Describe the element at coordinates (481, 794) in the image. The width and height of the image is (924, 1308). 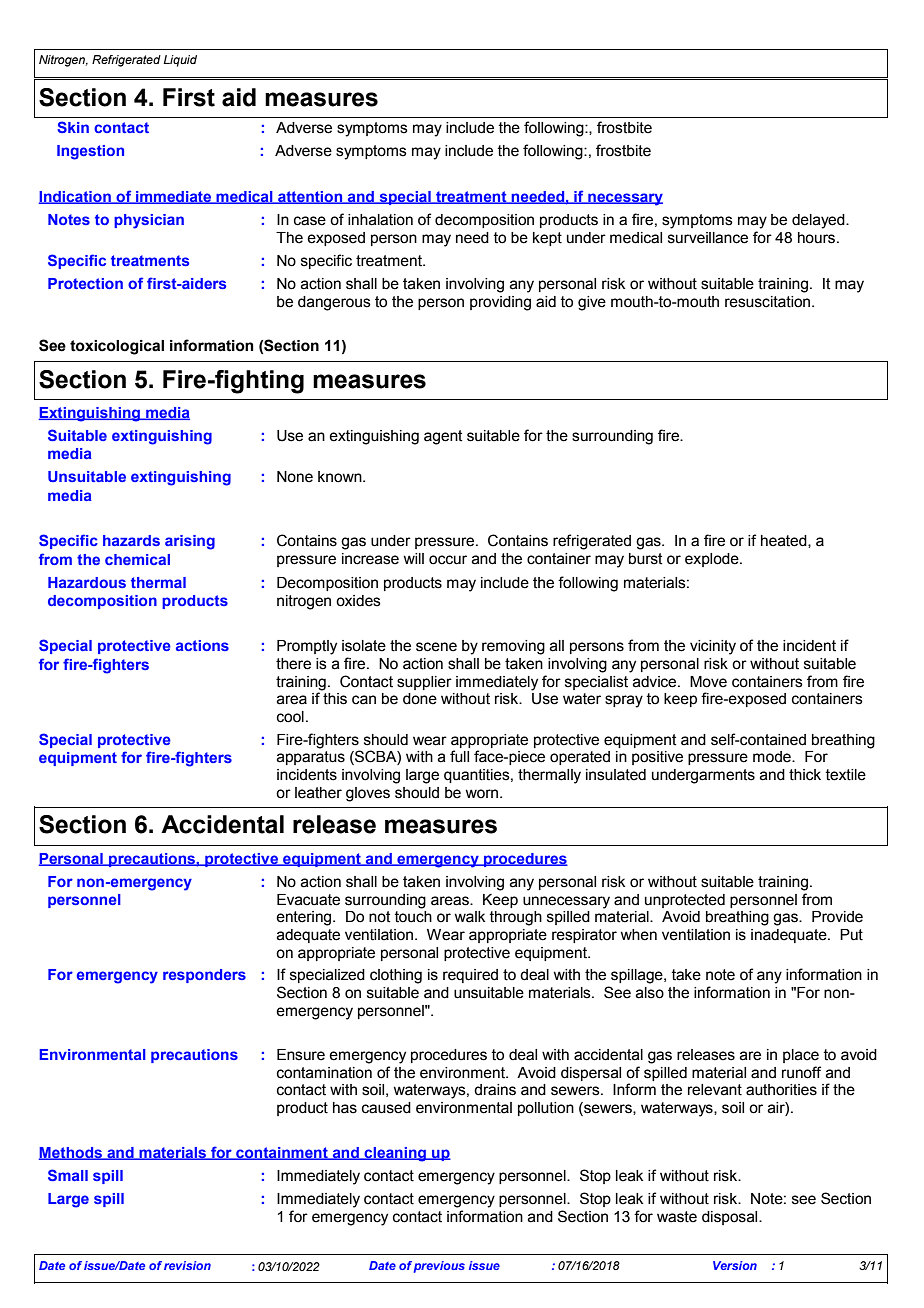
I see `worn` at that location.
